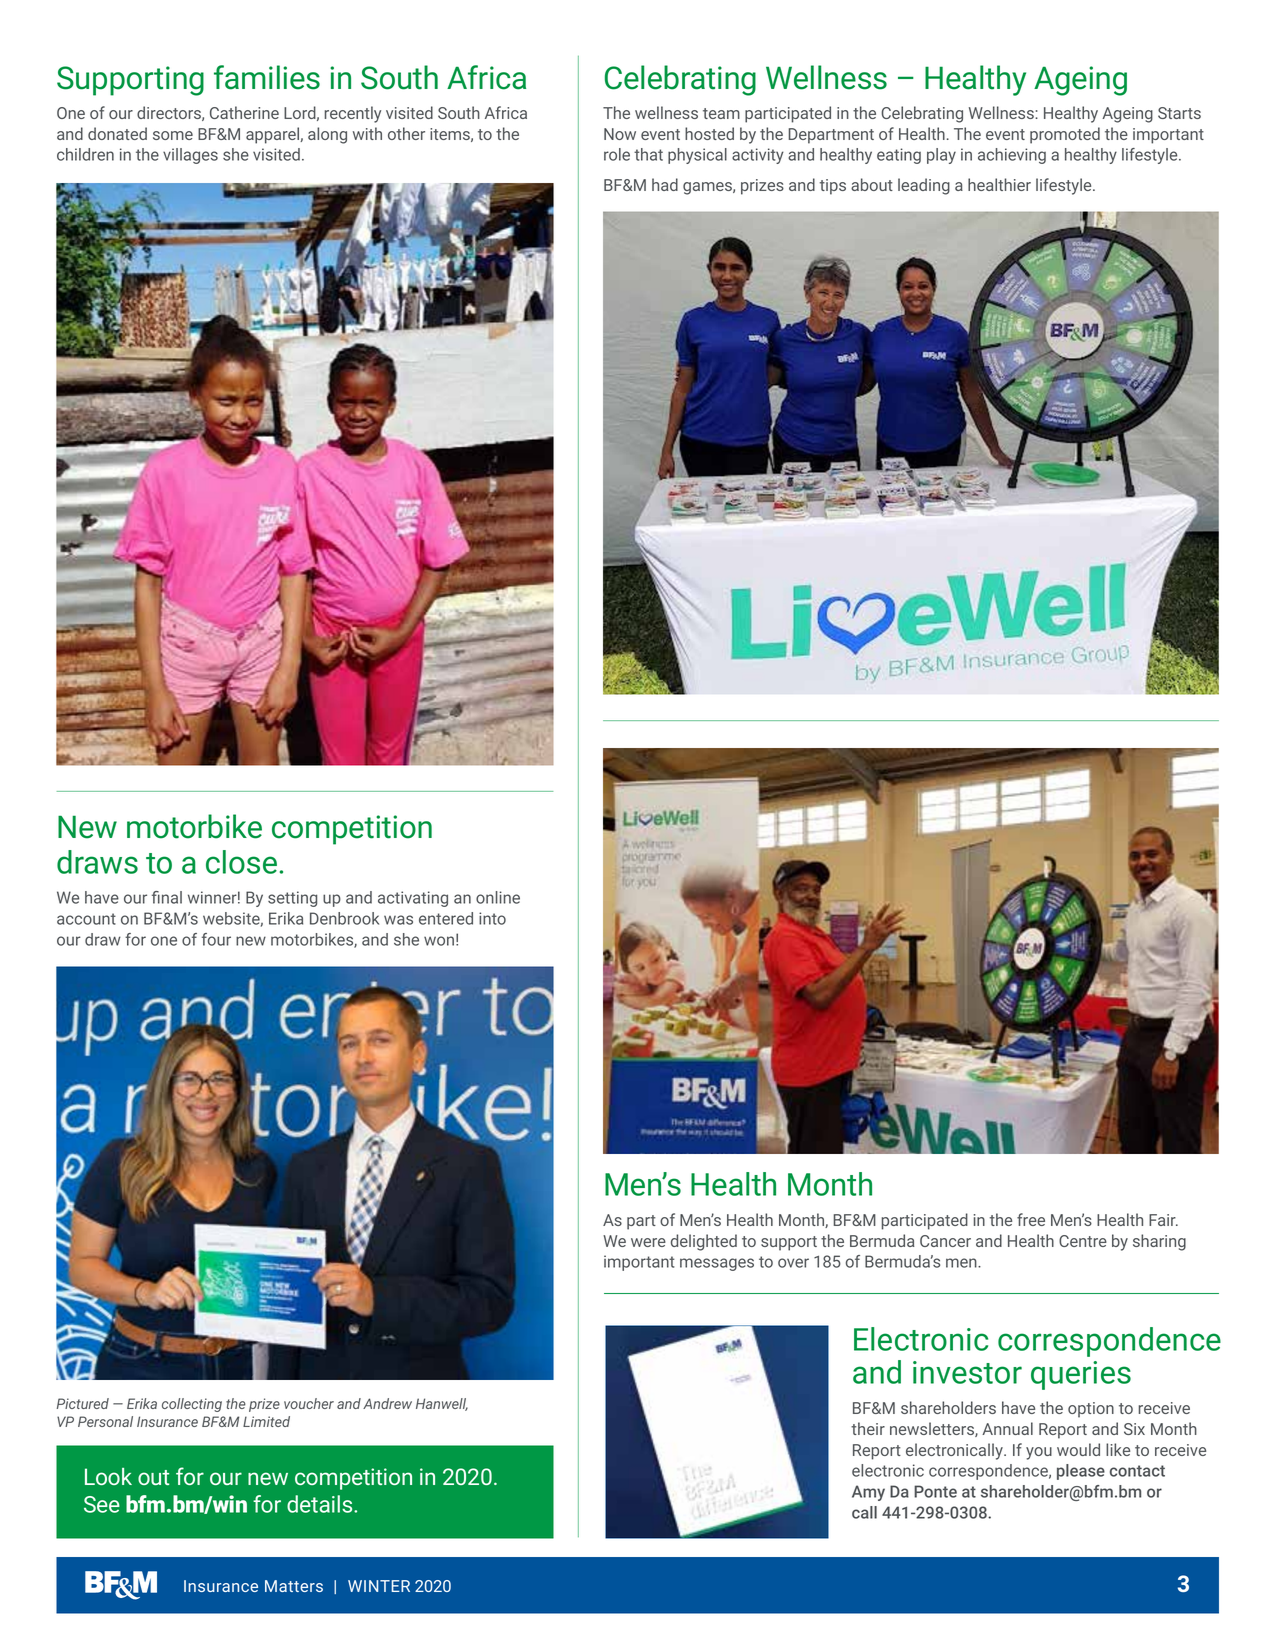 Image resolution: width=1275 pixels, height=1651 pixels. Describe the element at coordinates (620, 134) in the screenshot. I see `Now` at that location.
